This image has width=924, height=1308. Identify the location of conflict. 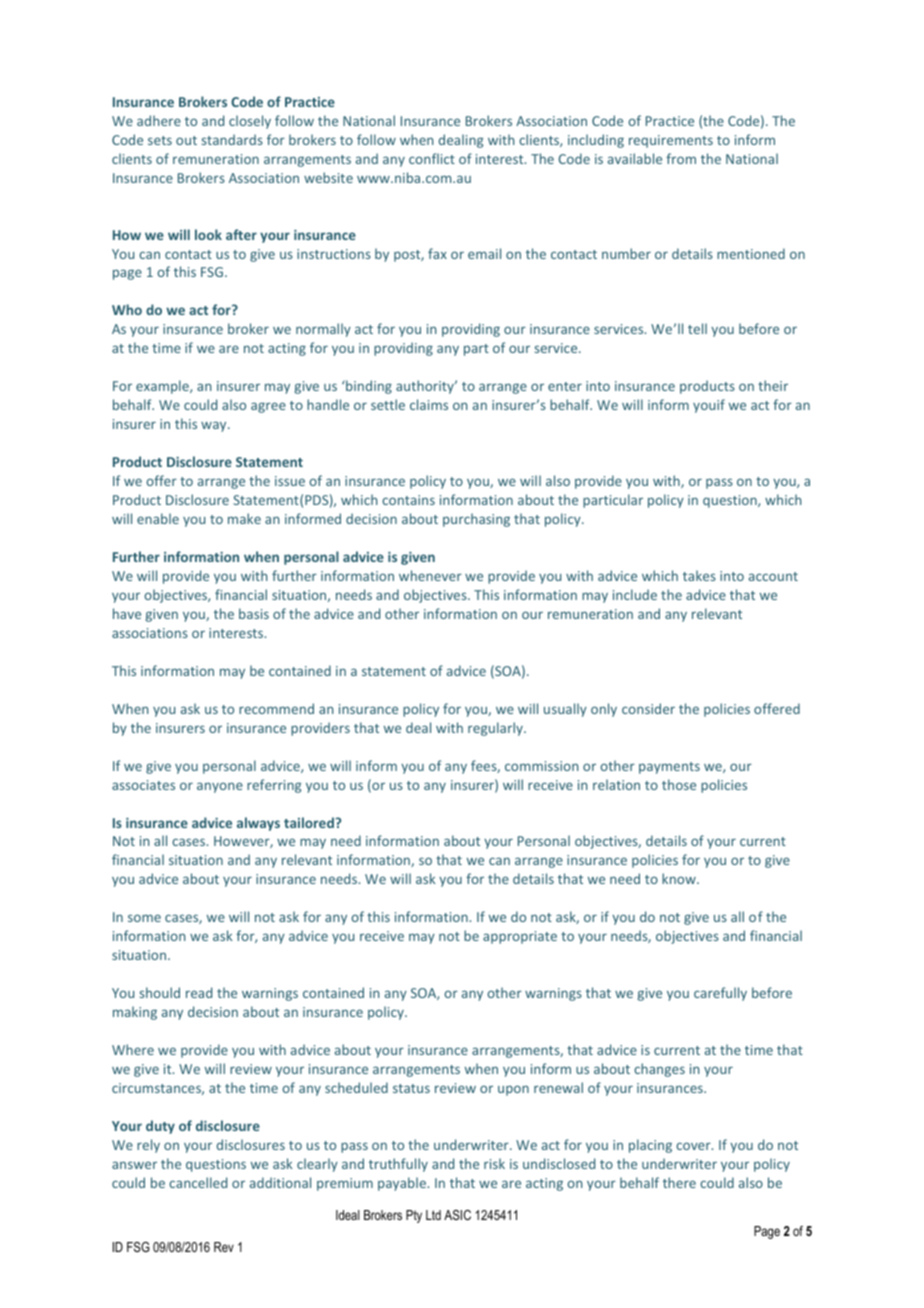
(432, 158).
